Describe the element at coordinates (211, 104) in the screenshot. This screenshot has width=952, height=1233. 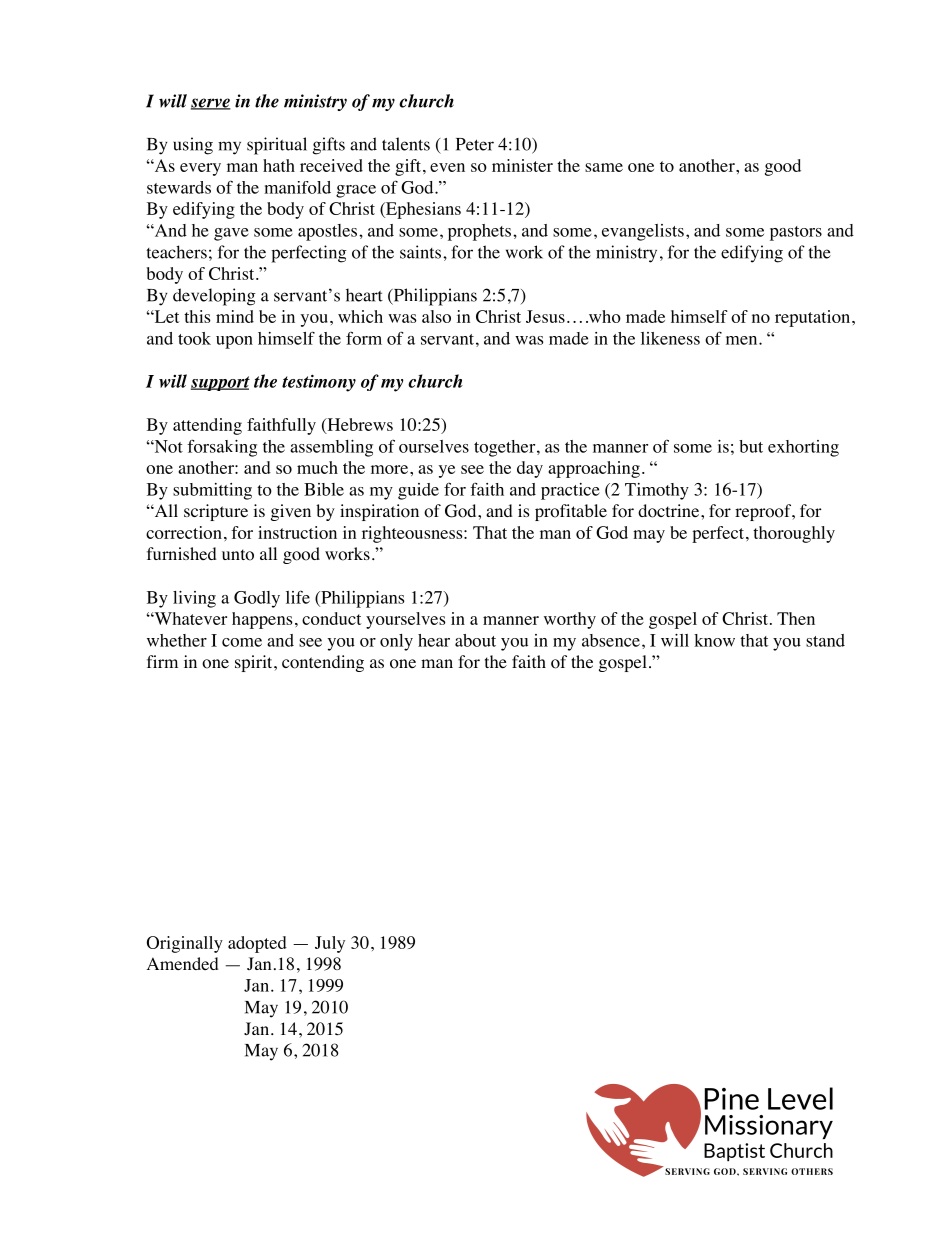
I see `serve` at that location.
